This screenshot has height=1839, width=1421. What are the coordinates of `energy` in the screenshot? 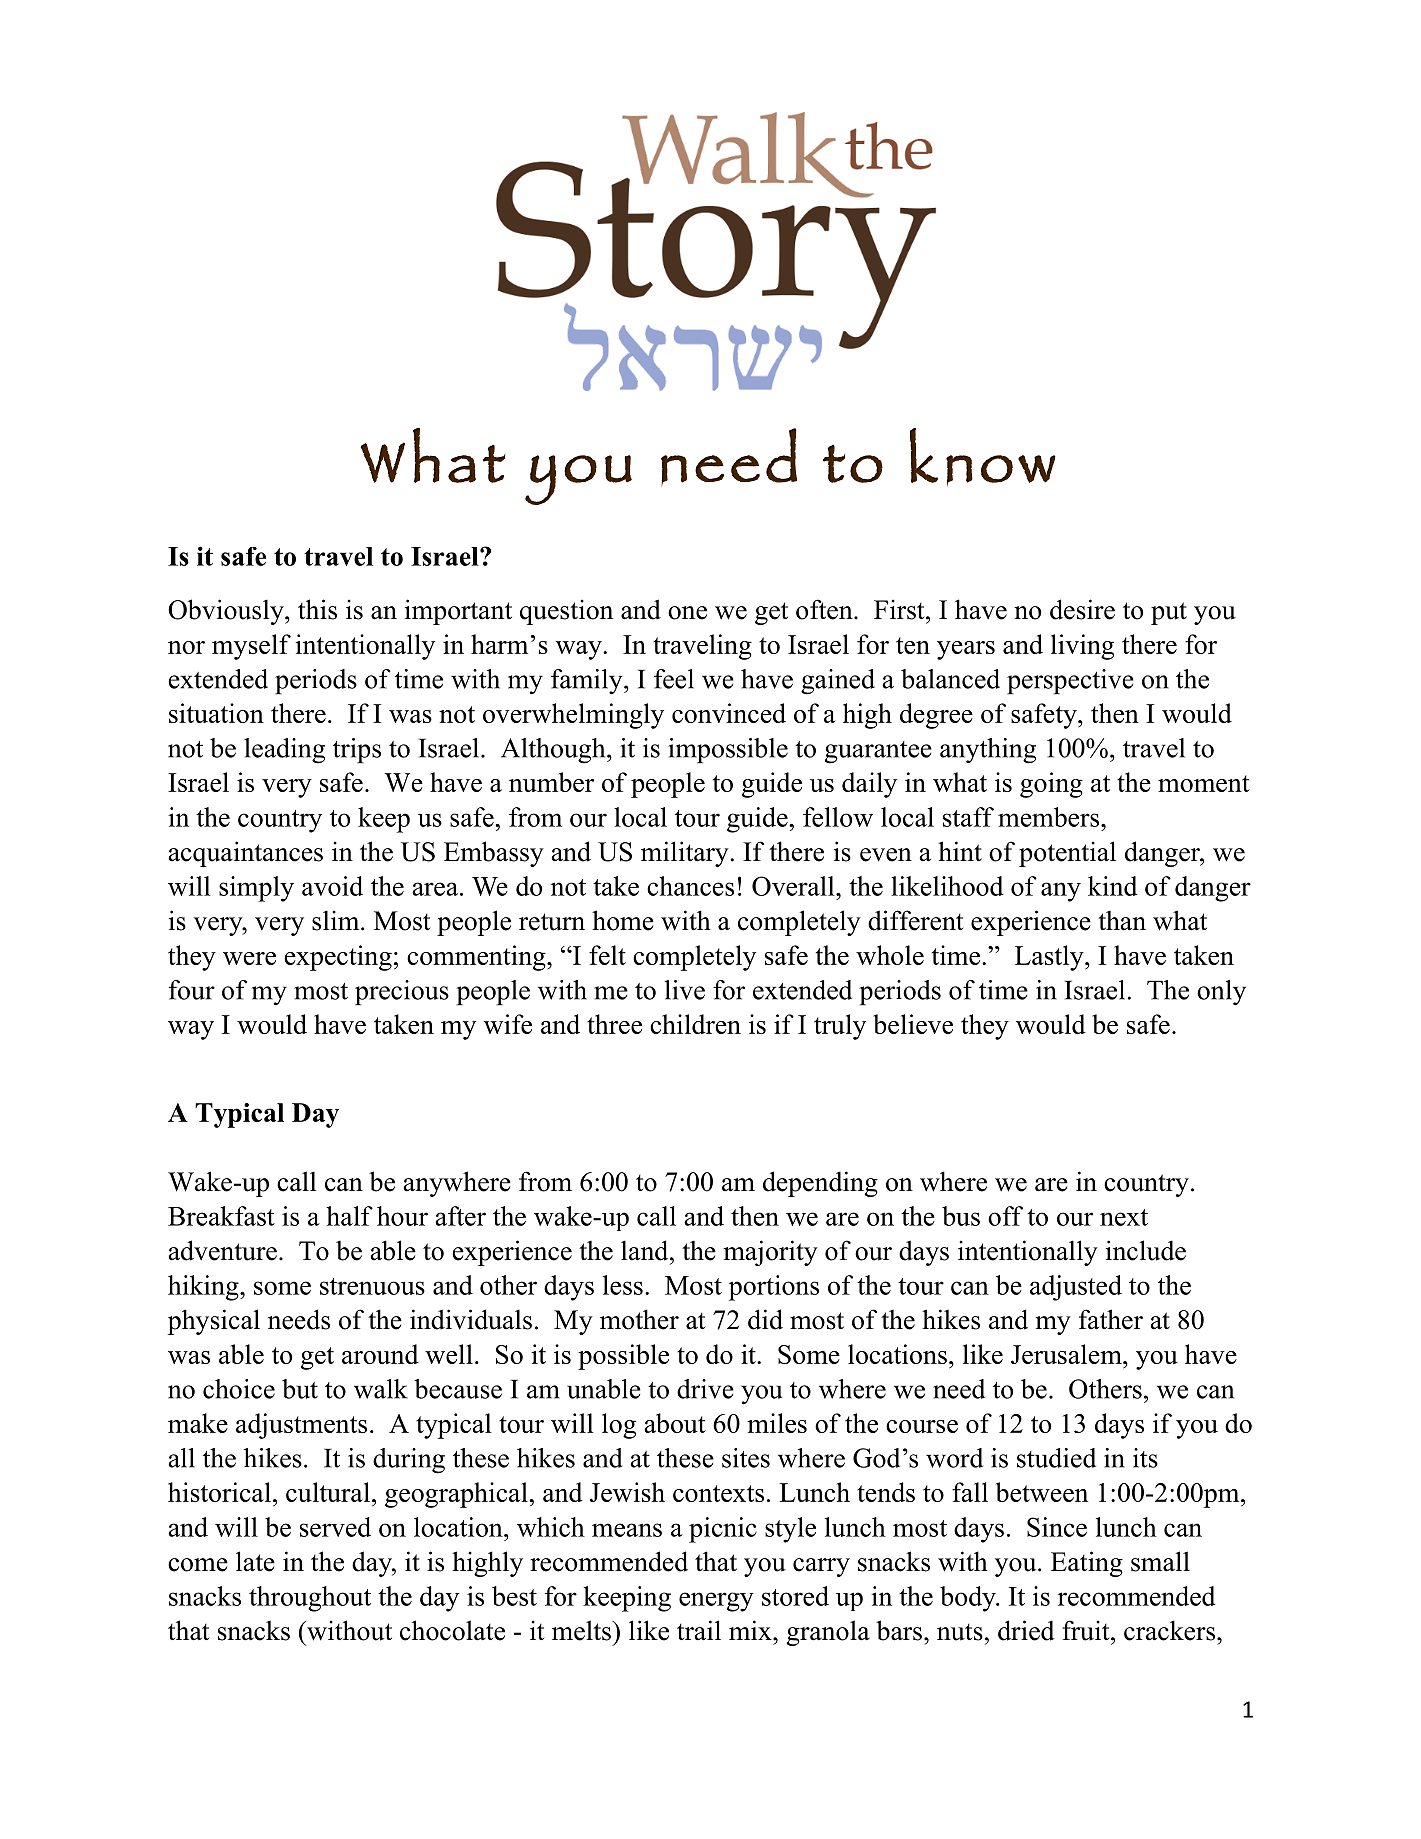 It's located at (716, 1602).
